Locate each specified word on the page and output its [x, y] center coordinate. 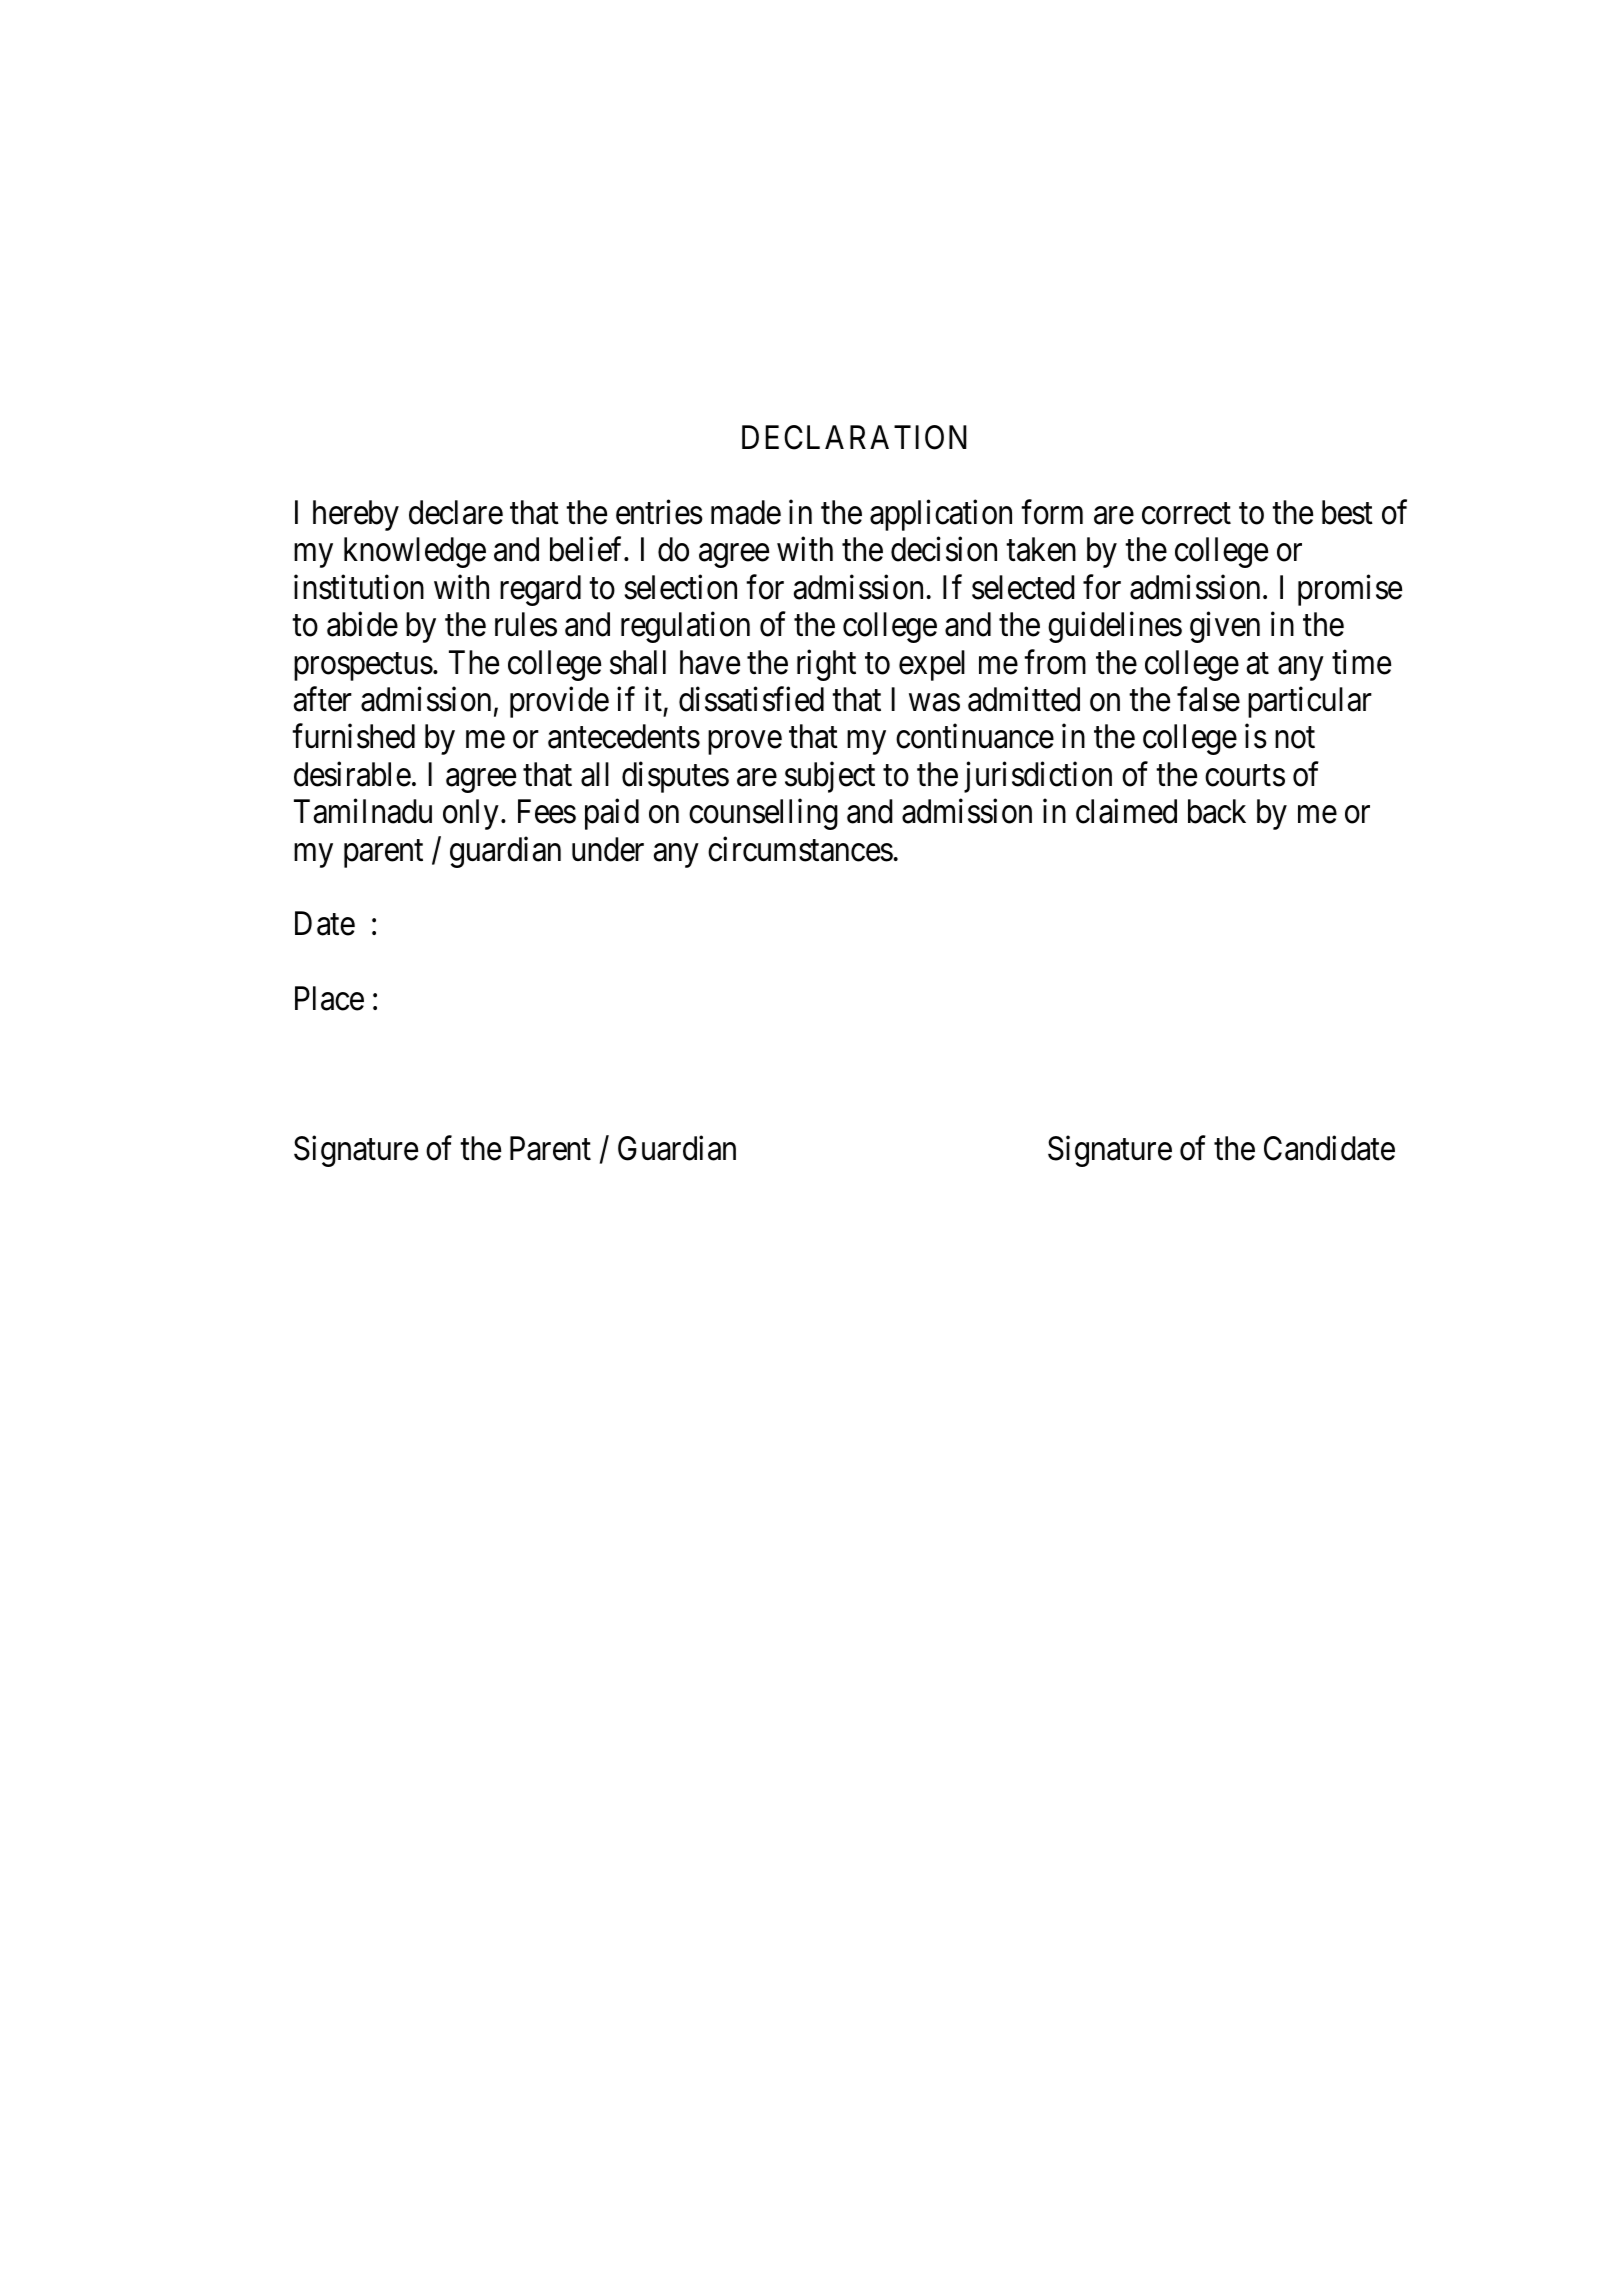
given [1225, 627]
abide [362, 624]
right [826, 665]
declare [456, 512]
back [1217, 811]
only [471, 814]
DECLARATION [854, 437]
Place [329, 998]
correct [1186, 514]
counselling [763, 814]
